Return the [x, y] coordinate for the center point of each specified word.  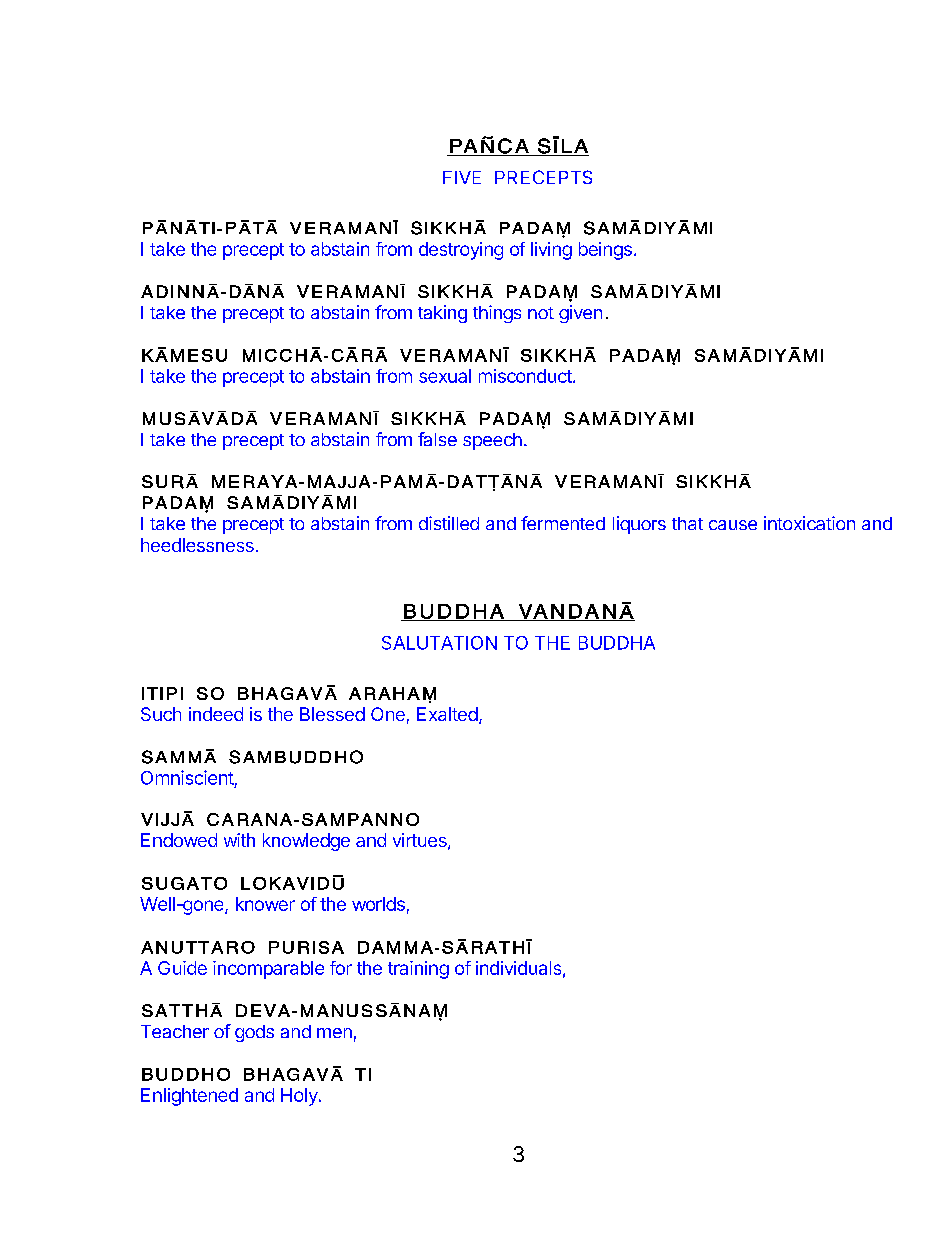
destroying [461, 251]
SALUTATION [439, 643]
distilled [449, 523]
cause [733, 525]
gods [254, 1033]
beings [605, 251]
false [437, 439]
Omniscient [187, 777]
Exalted [447, 714]
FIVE [462, 177]
